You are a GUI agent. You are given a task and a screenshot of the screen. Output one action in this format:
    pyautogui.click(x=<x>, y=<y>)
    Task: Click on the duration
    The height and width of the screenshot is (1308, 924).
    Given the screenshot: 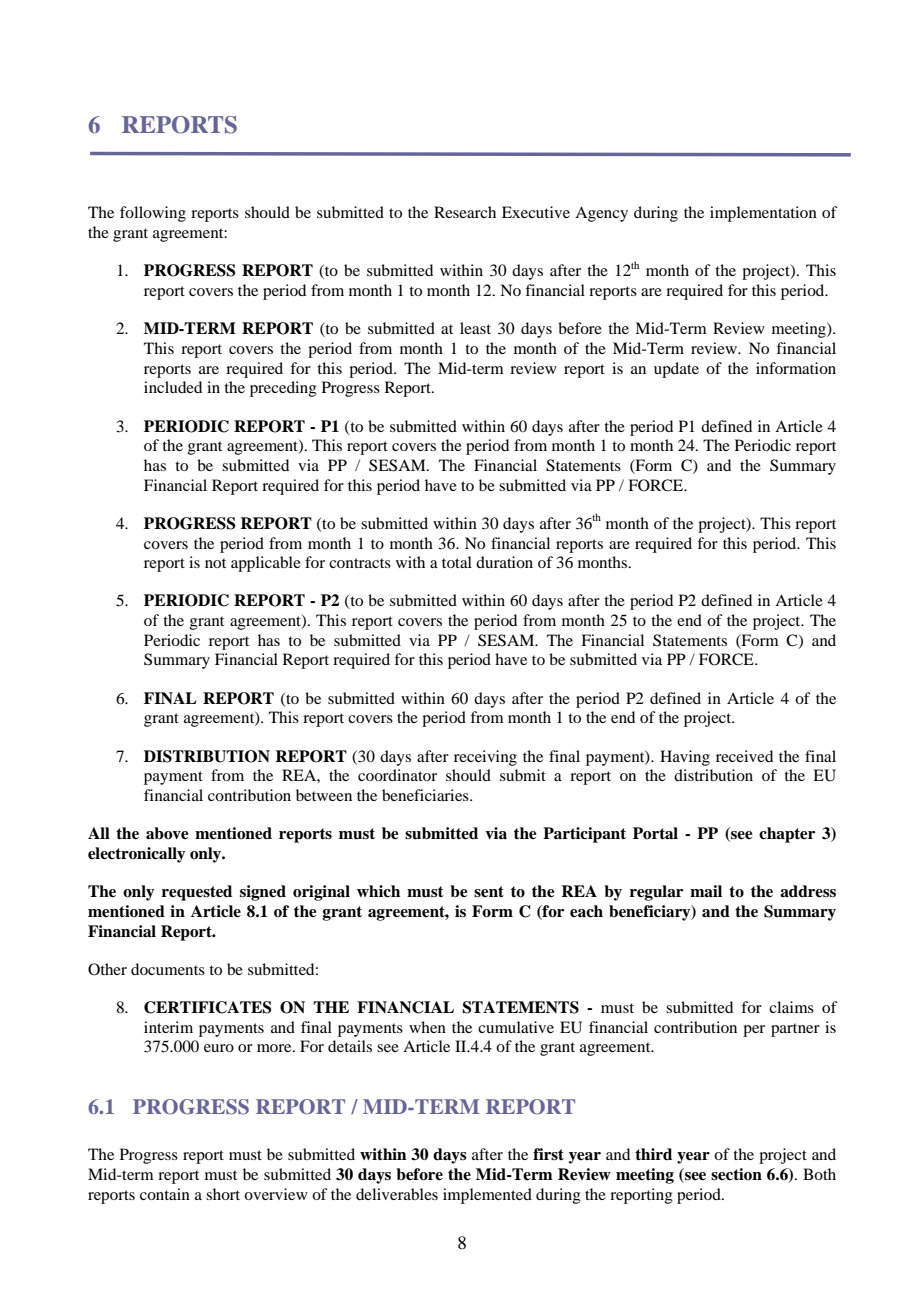 What is the action you would take?
    pyautogui.click(x=504, y=562)
